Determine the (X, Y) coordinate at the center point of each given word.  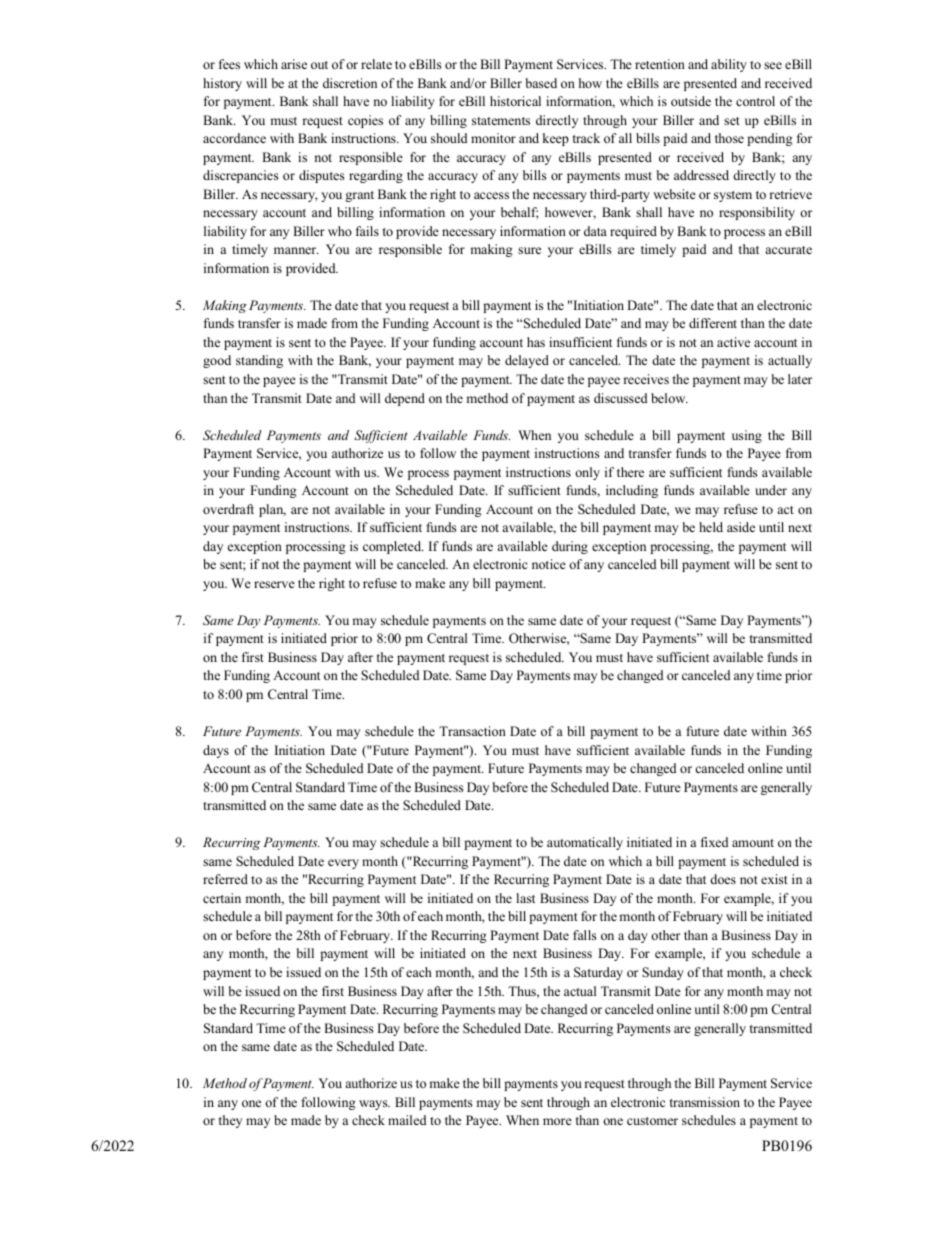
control (755, 101)
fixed (714, 842)
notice (549, 564)
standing (259, 361)
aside (741, 527)
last (525, 898)
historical (515, 101)
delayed (527, 361)
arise (294, 64)
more (557, 1121)
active (733, 342)
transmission (705, 1102)
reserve (274, 584)
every (343, 864)
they (230, 1121)
